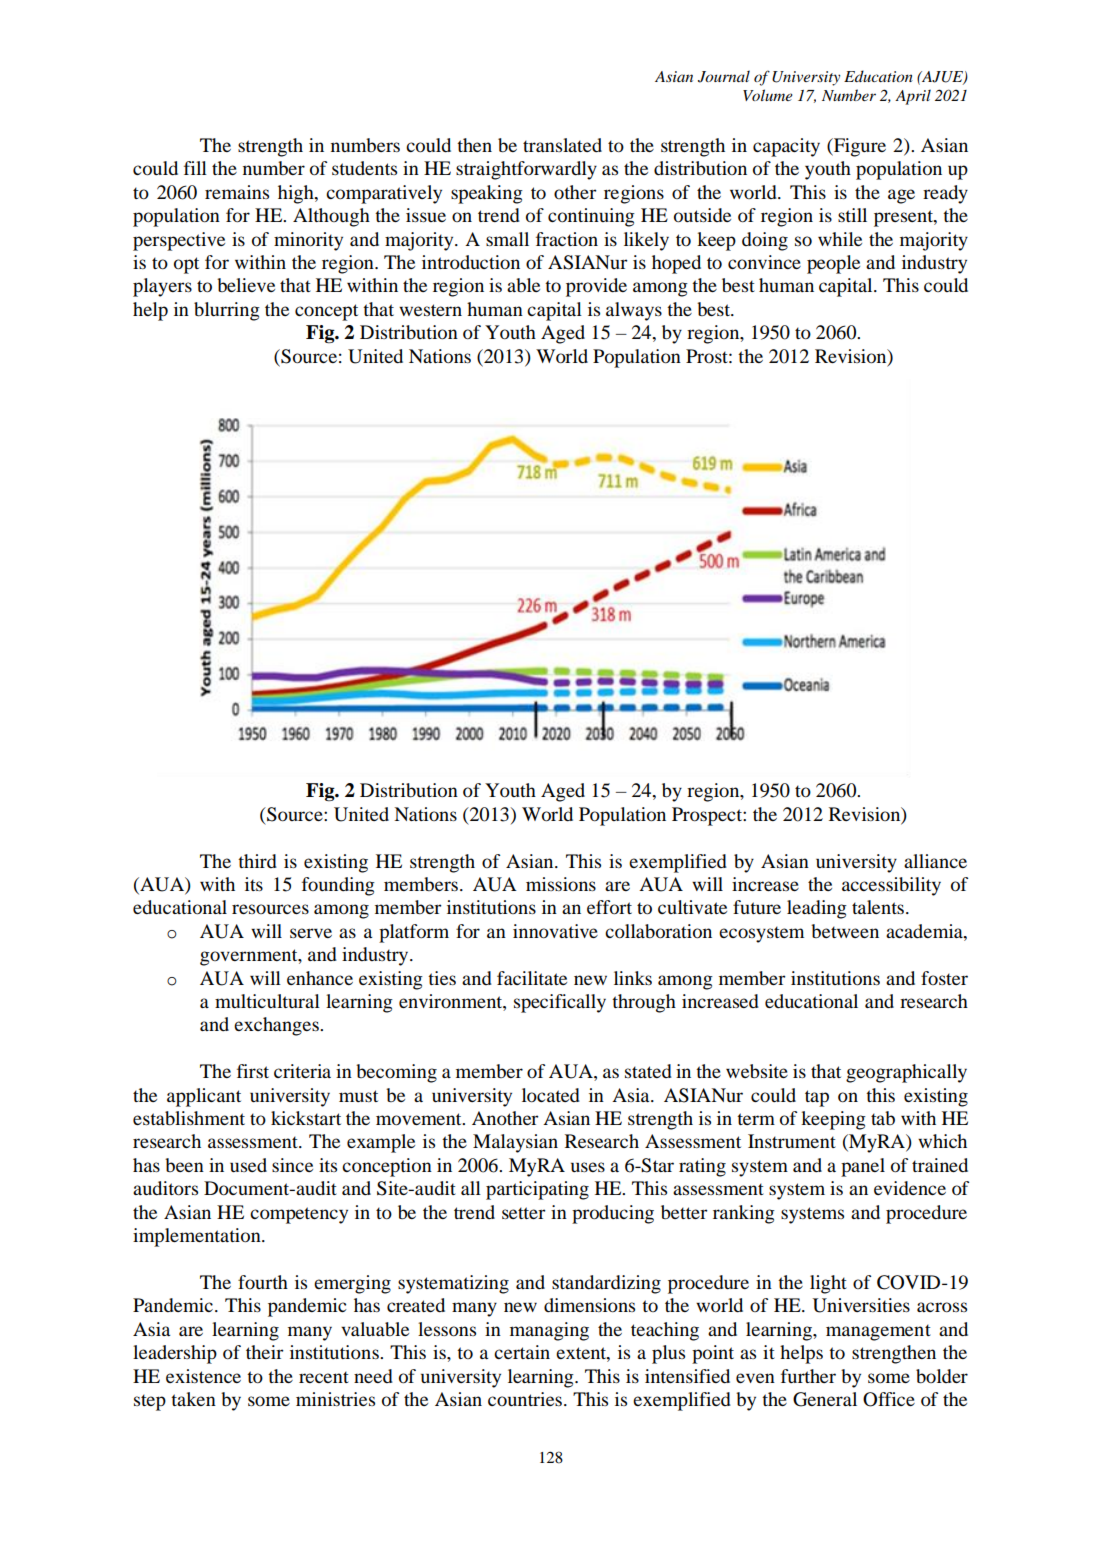 Image resolution: width=1101 pixels, height=1558 pixels. What do you see at coordinates (265, 1352) in the screenshot?
I see `their` at bounding box center [265, 1352].
